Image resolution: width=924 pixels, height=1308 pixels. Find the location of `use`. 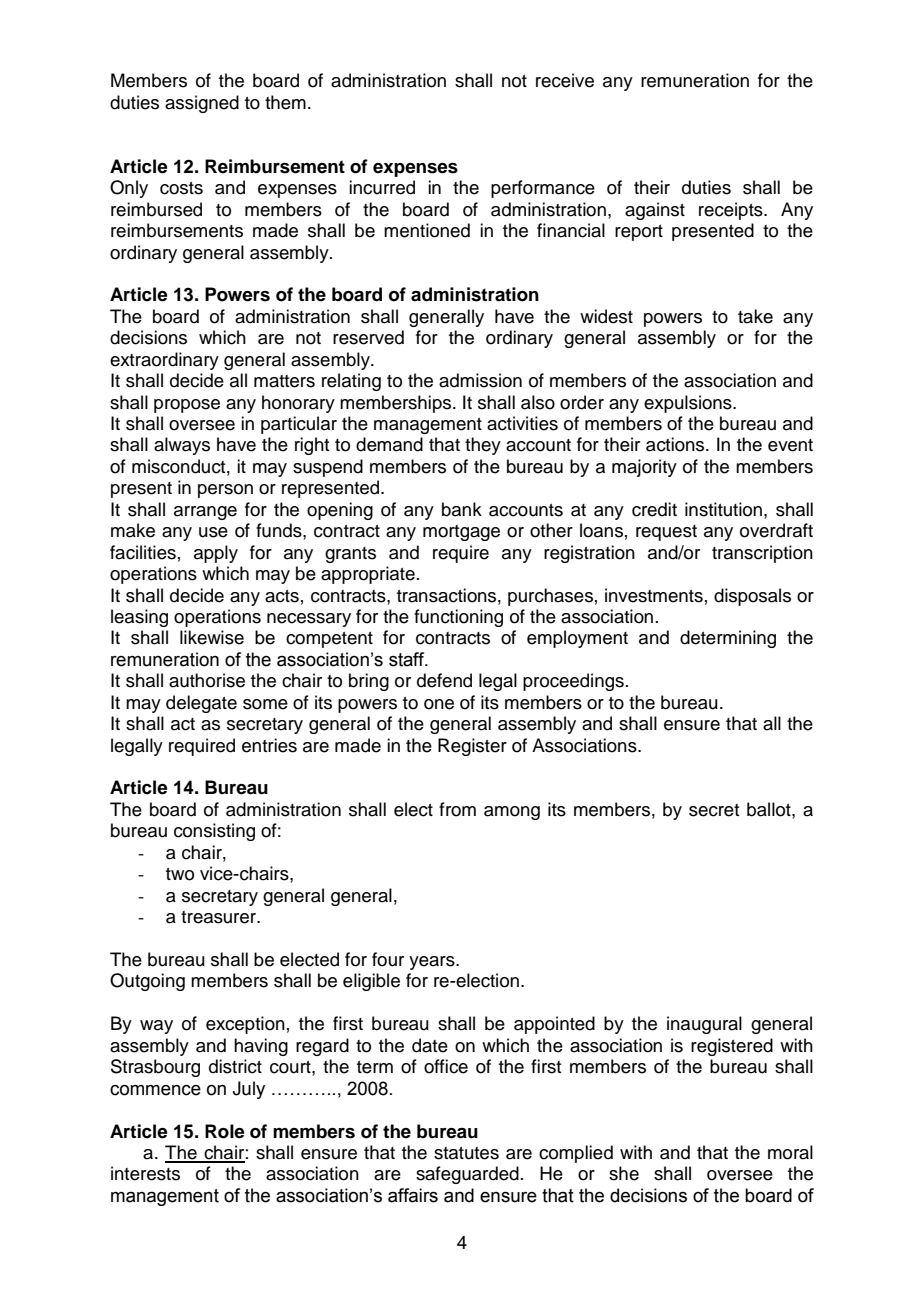

use is located at coordinates (213, 532).
